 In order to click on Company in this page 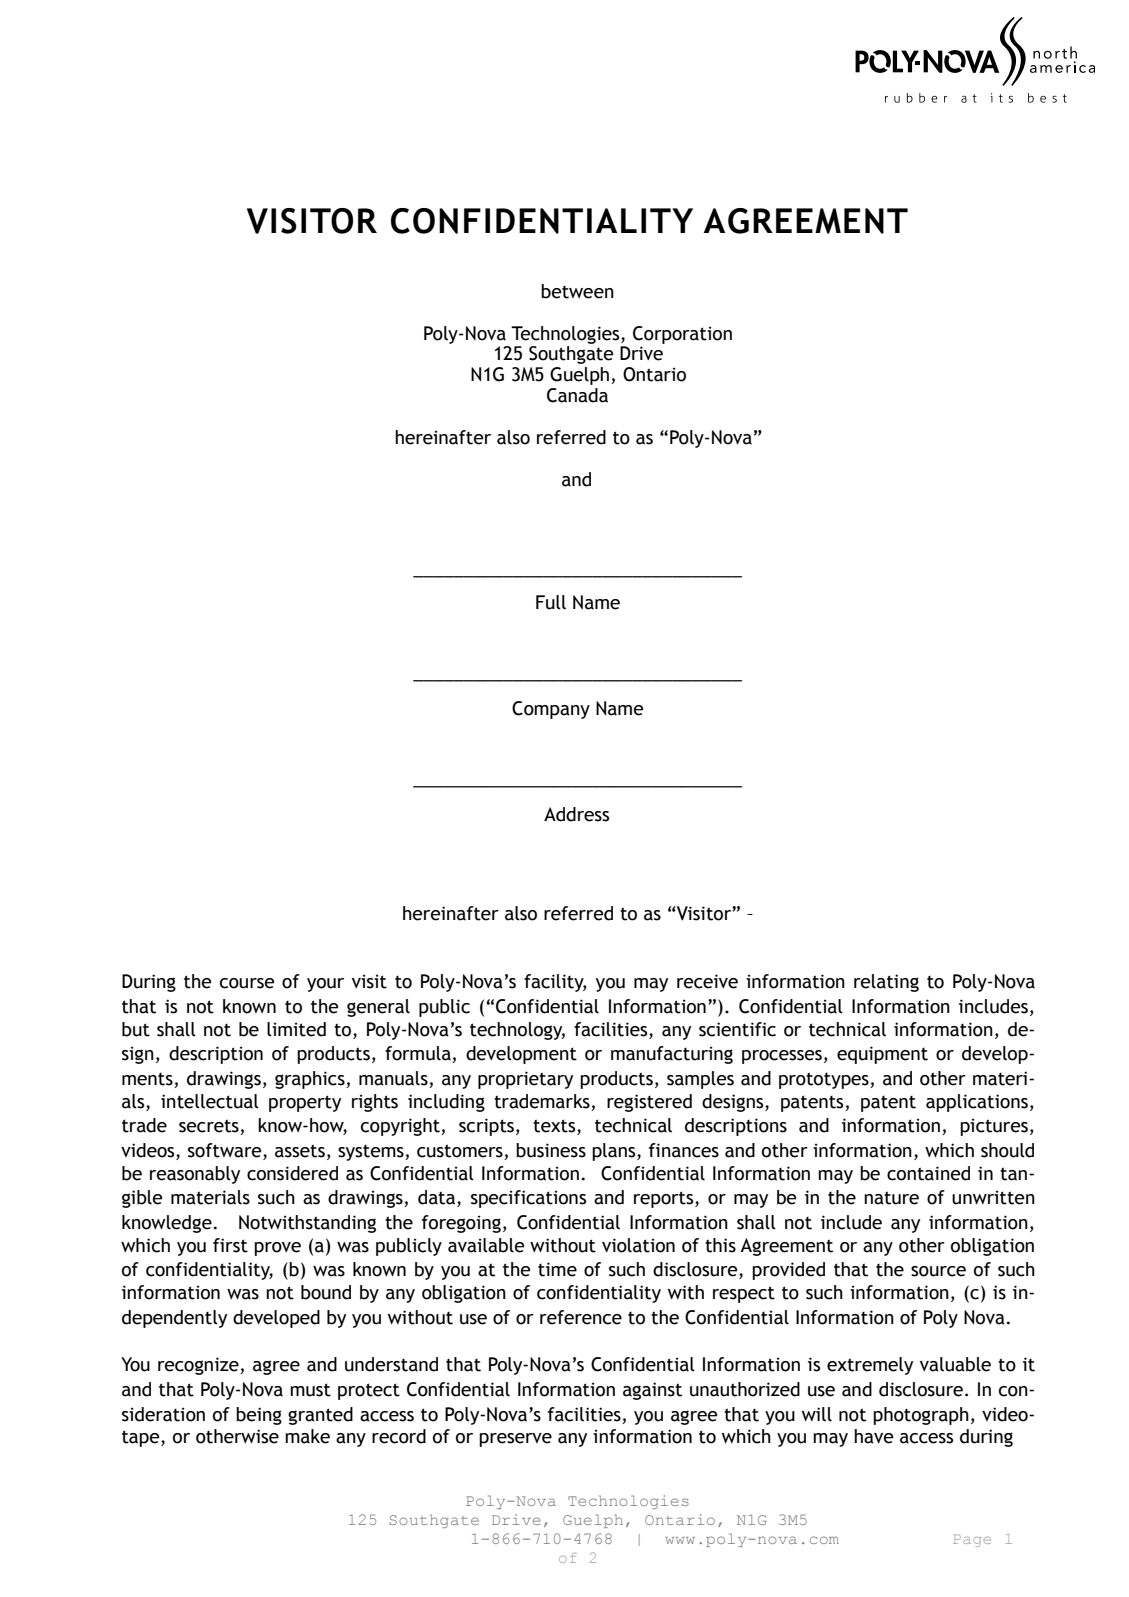, I will do `click(551, 710)`.
